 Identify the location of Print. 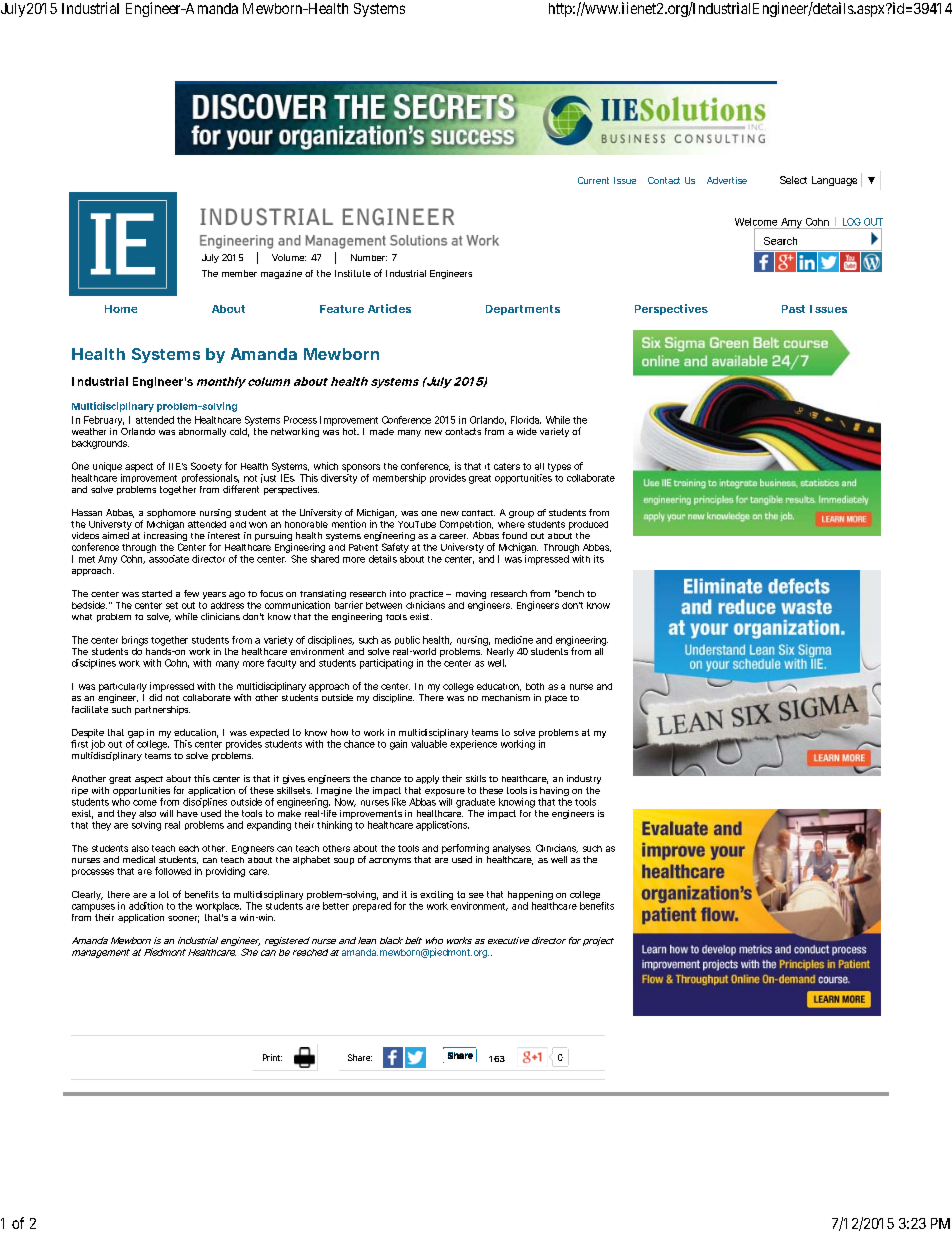
(272, 1057).
